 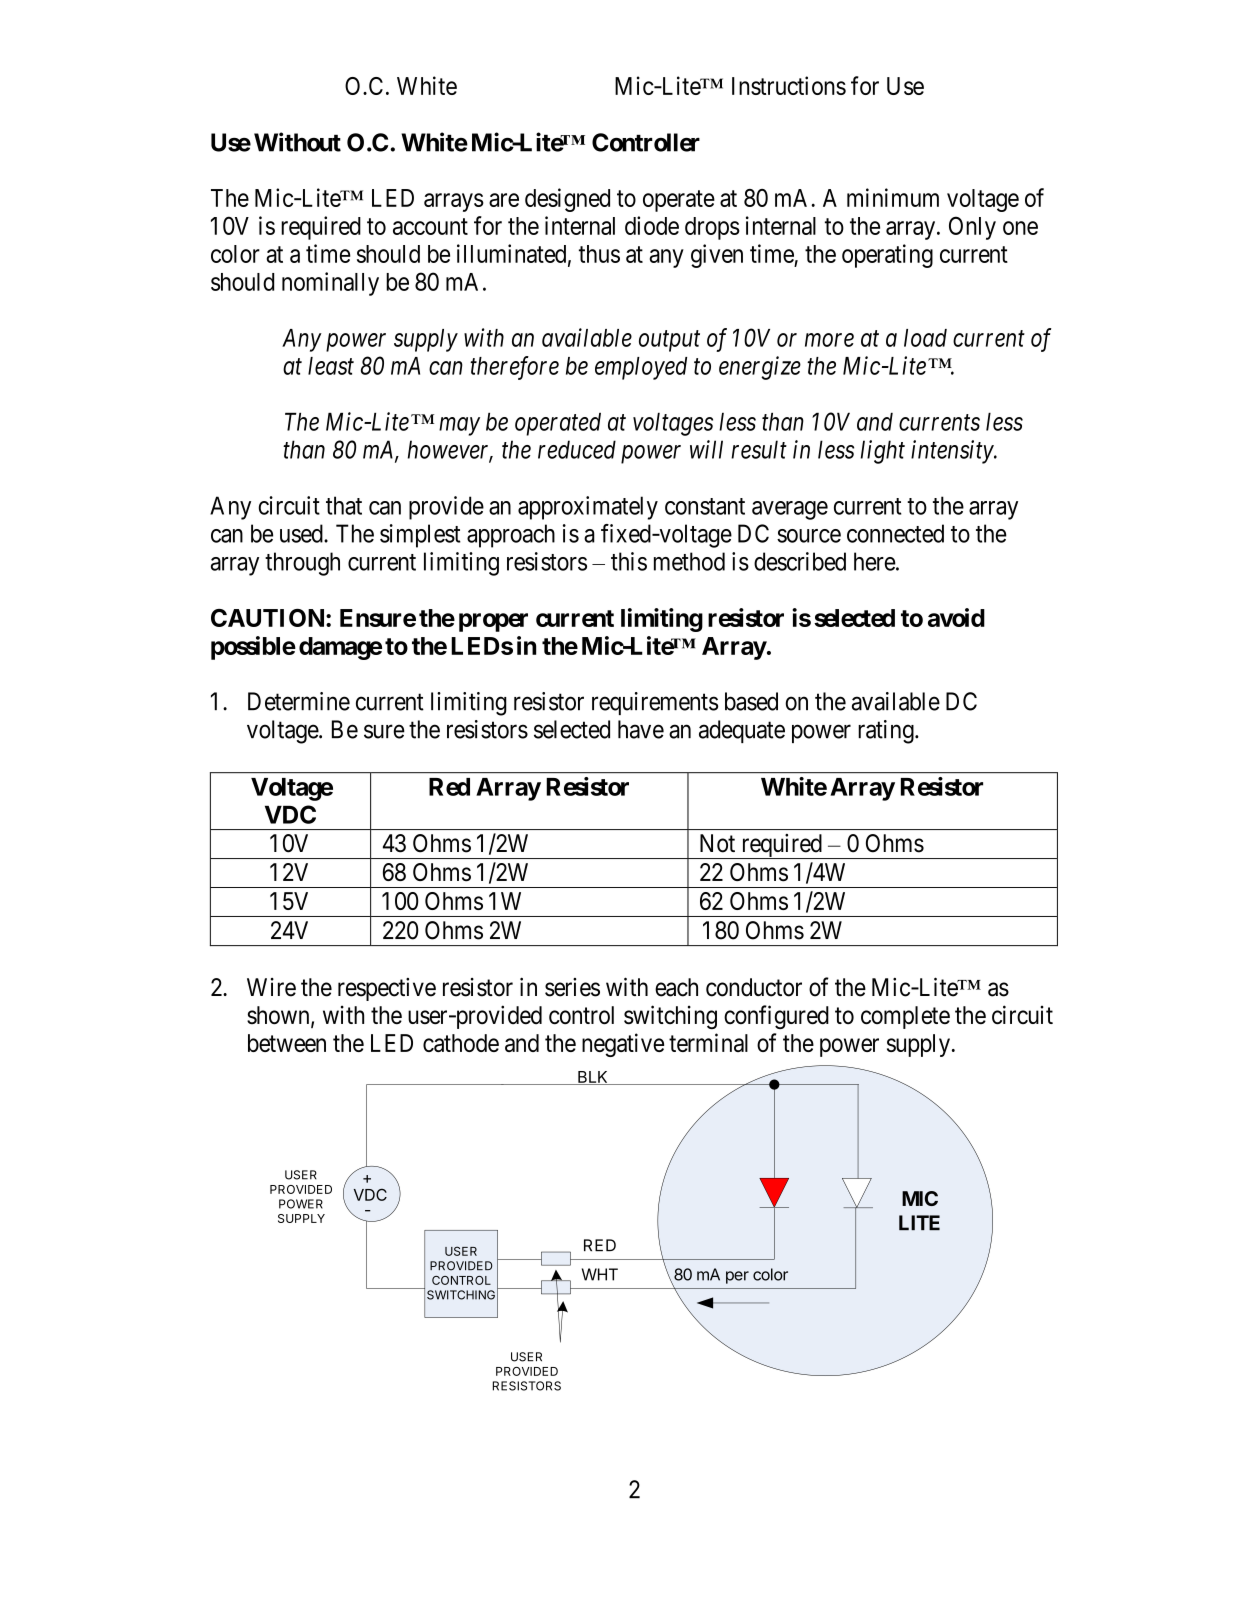 I want to click on Only, so click(x=972, y=228).
